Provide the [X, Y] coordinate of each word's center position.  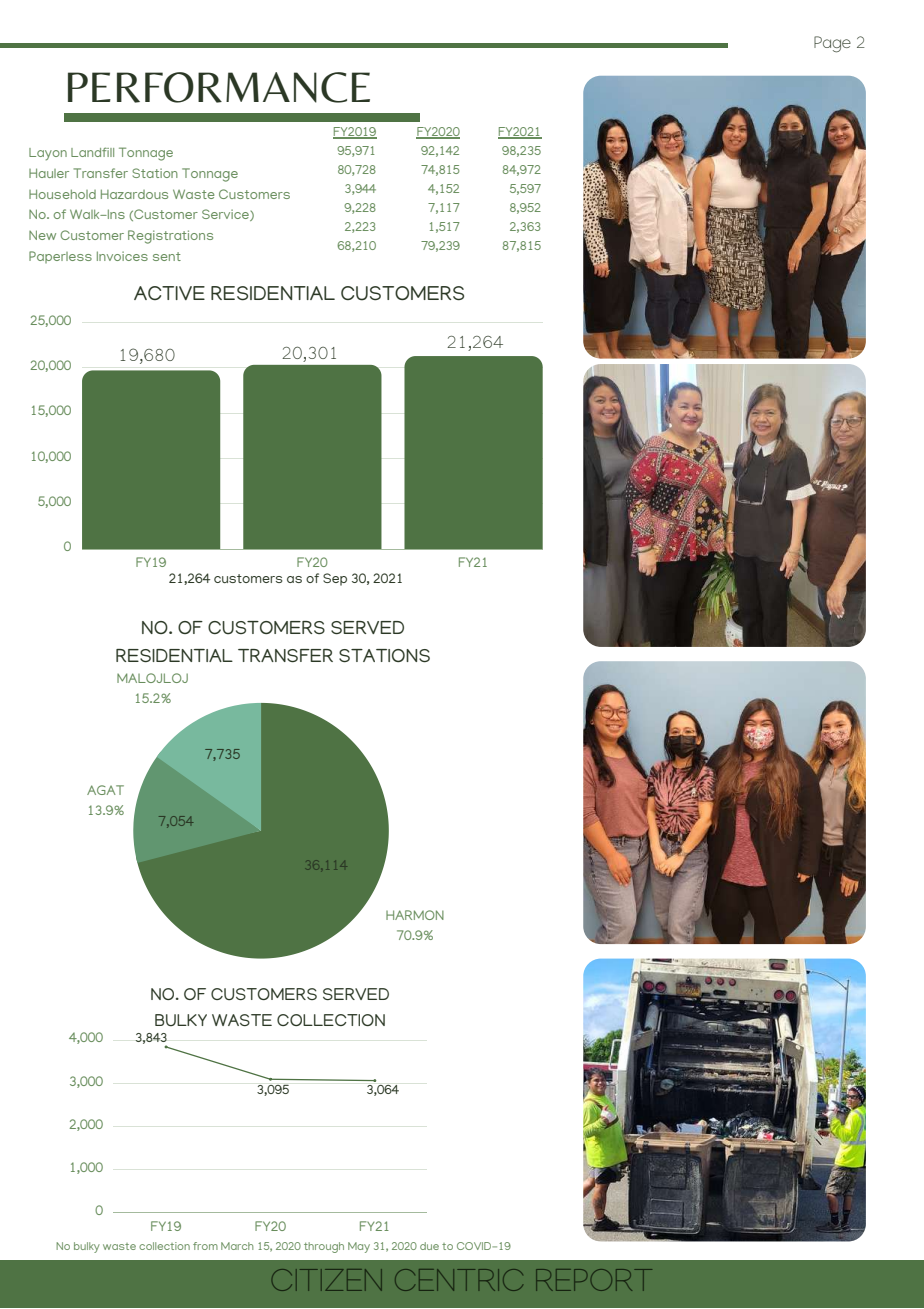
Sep [335, 579]
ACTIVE [169, 293]
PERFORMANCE [219, 87]
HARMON [415, 915]
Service [226, 215]
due [429, 1246]
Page [832, 44]
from [205, 1246]
